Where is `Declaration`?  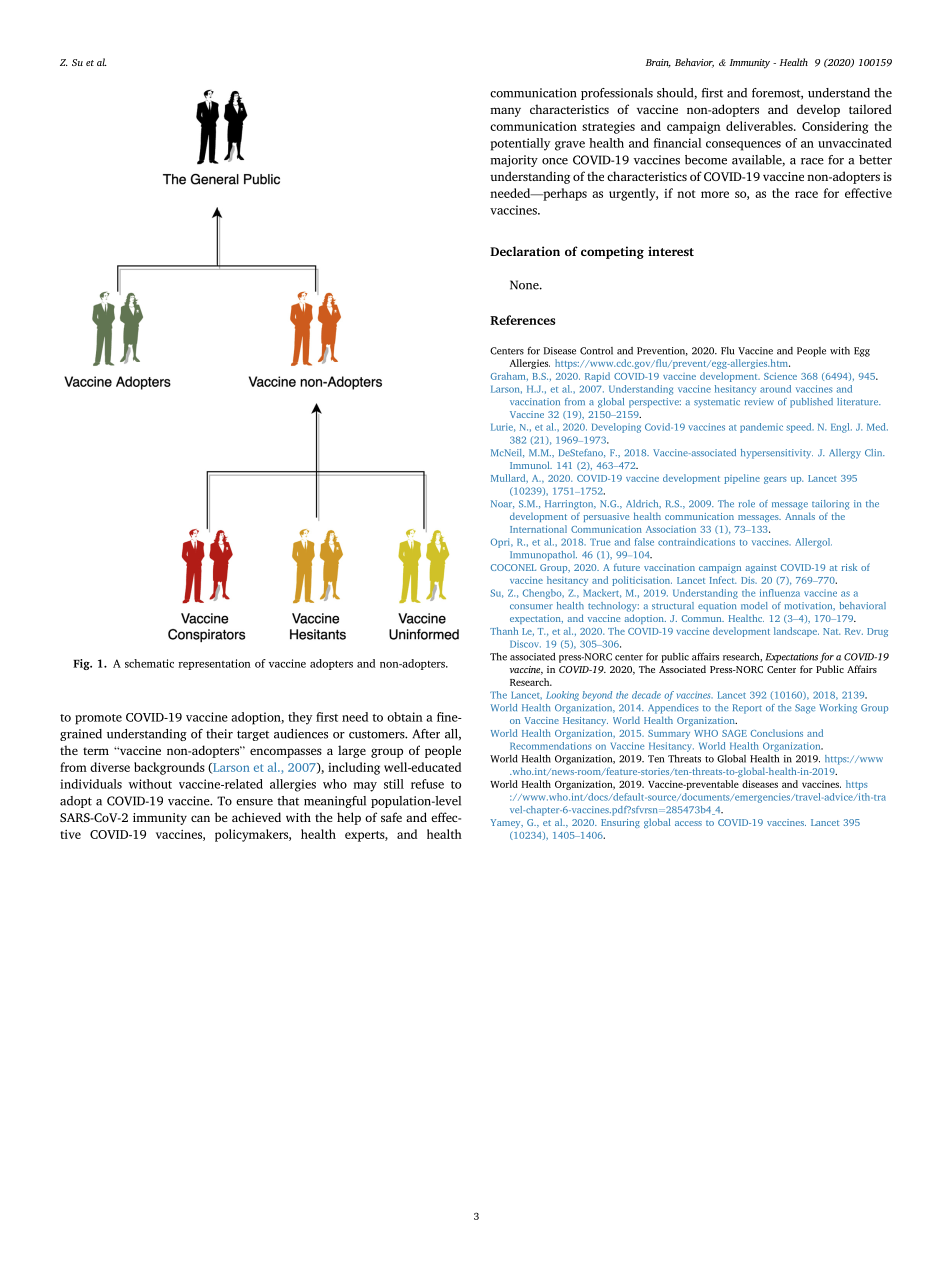 Declaration is located at coordinates (525, 251).
